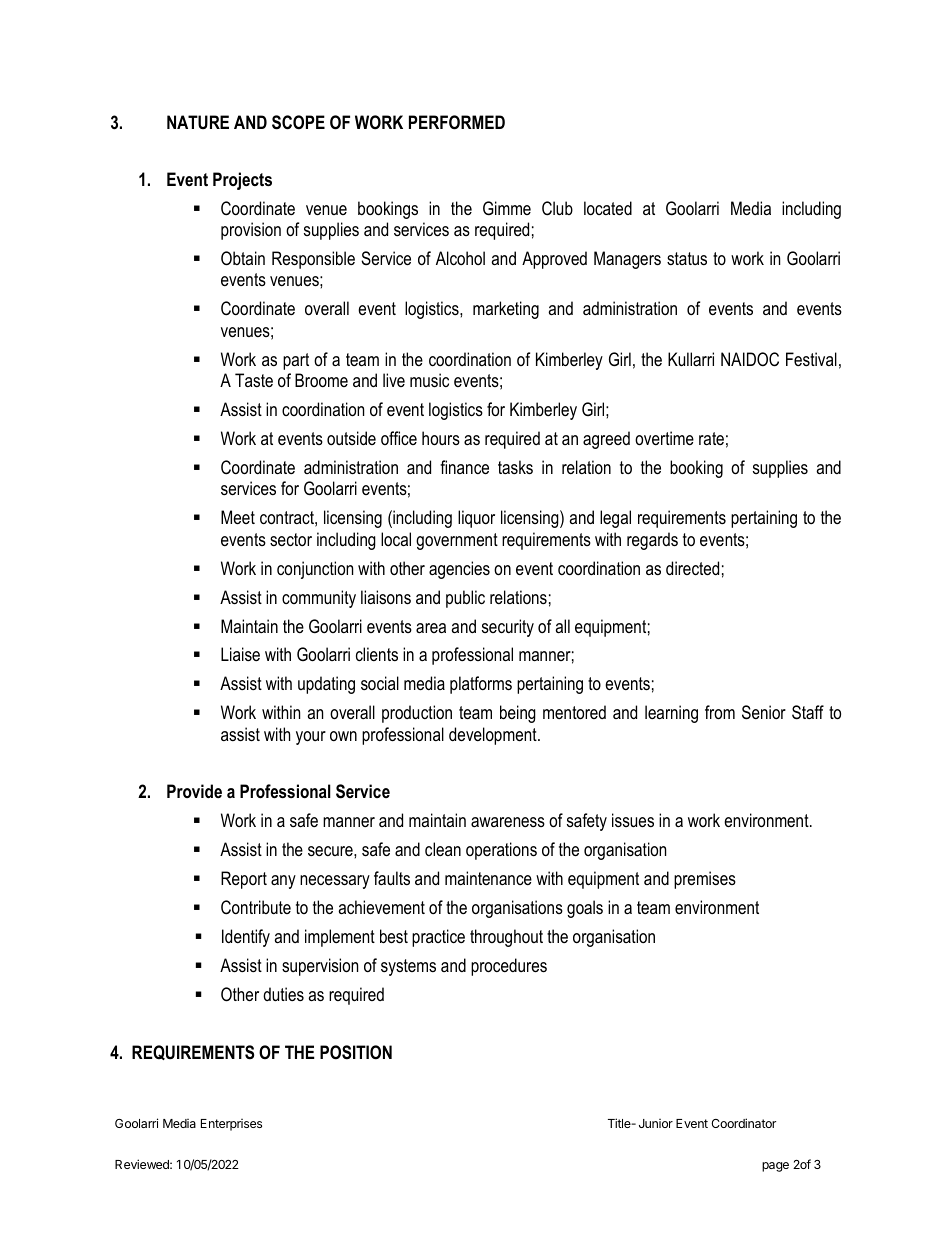  I want to click on Projects, so click(242, 181).
